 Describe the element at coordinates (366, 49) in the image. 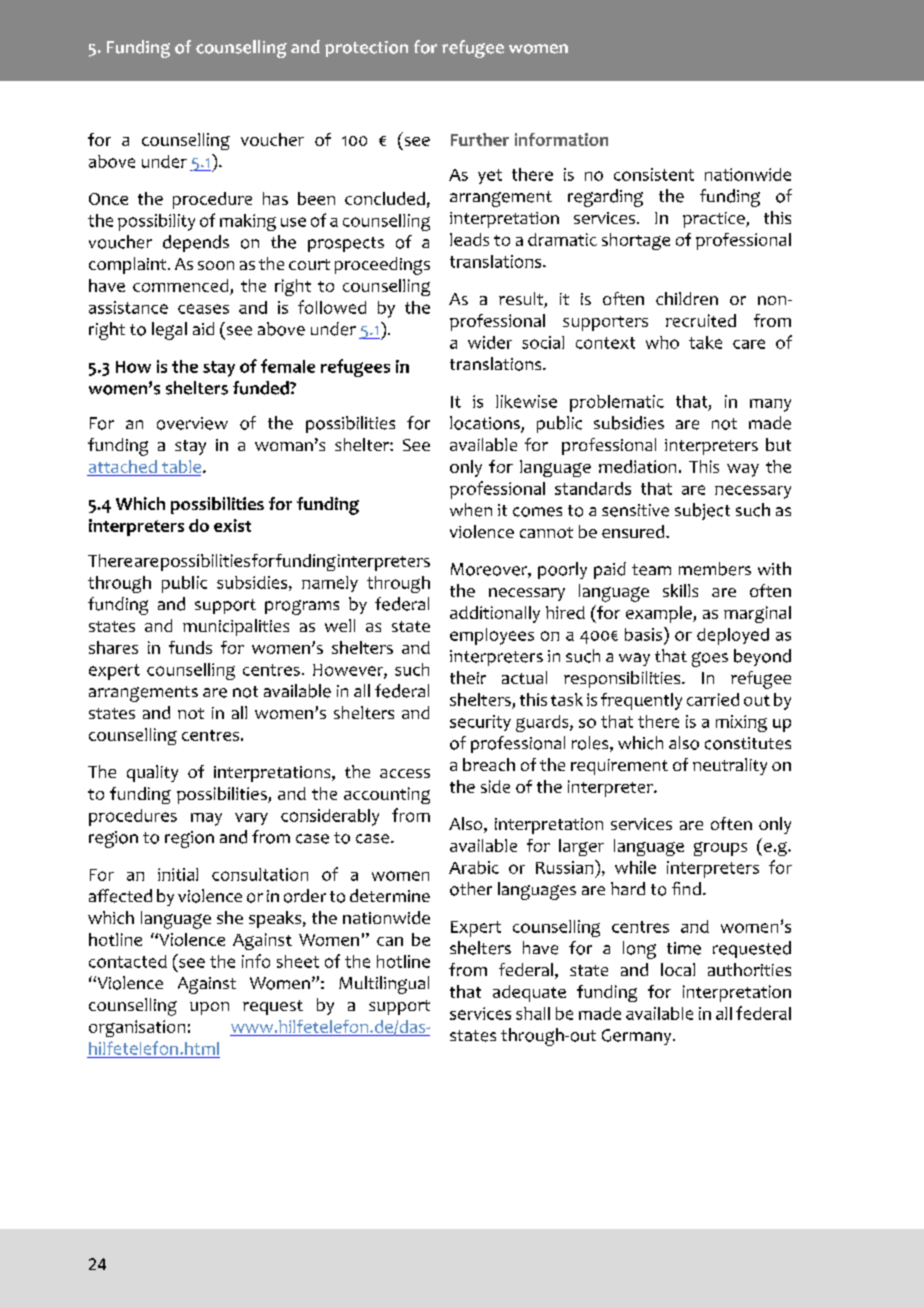

I see `protection` at that location.
